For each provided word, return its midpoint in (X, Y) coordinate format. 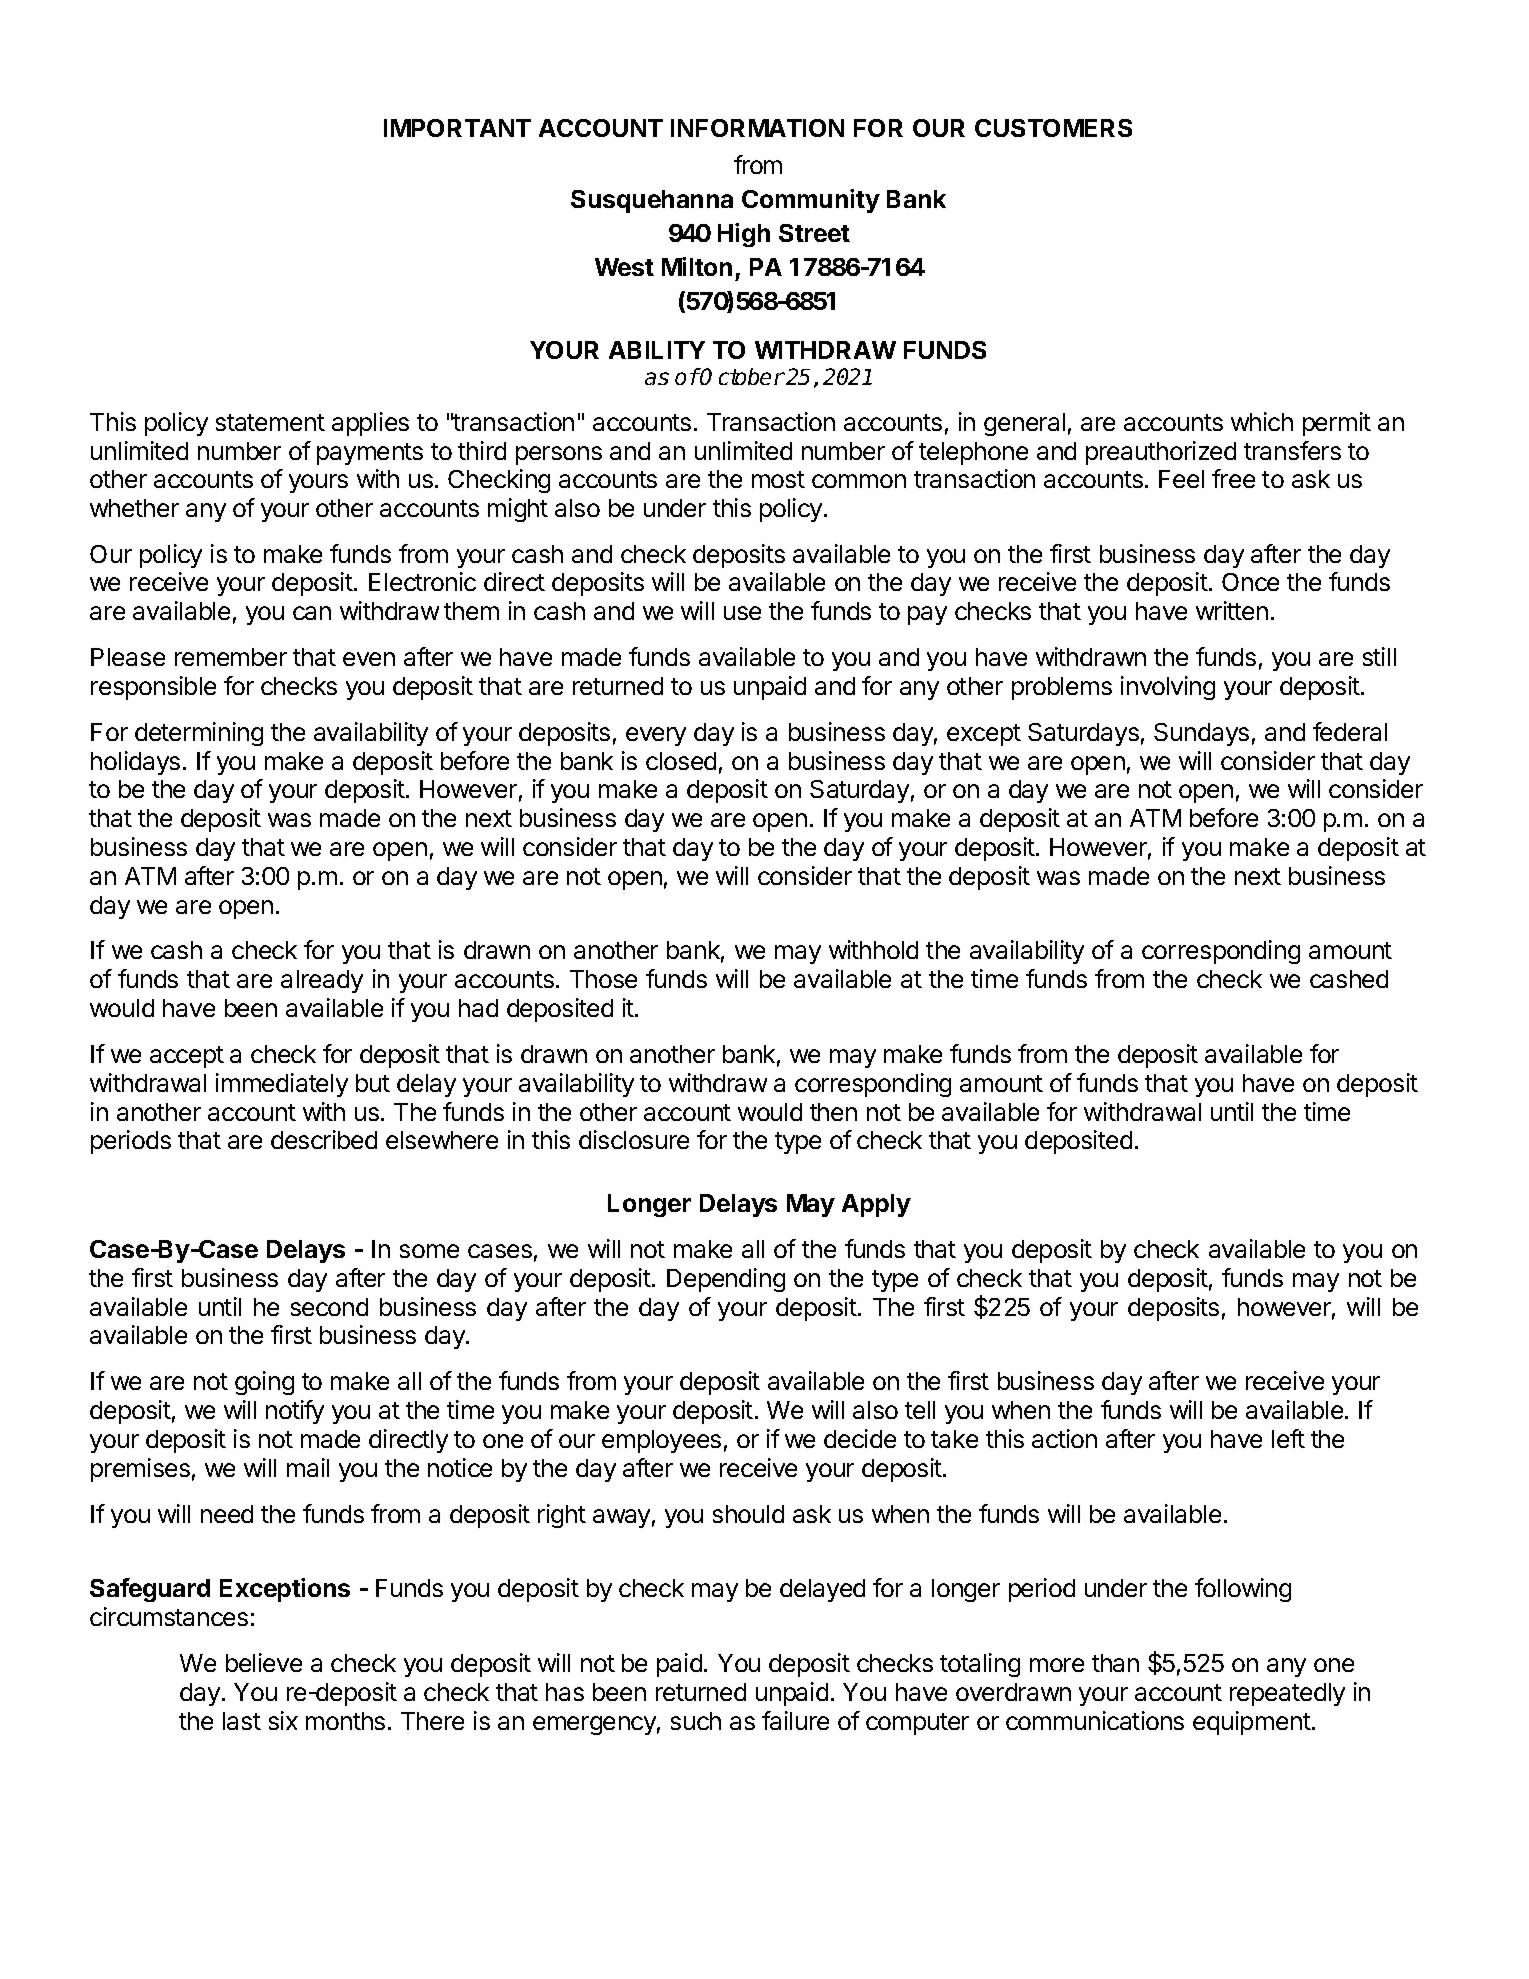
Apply (876, 1205)
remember (231, 657)
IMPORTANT (457, 128)
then (833, 1112)
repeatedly (1287, 1694)
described (324, 1139)
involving (1168, 688)
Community (811, 201)
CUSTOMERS (1053, 128)
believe (264, 1662)
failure (795, 1720)
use (742, 613)
